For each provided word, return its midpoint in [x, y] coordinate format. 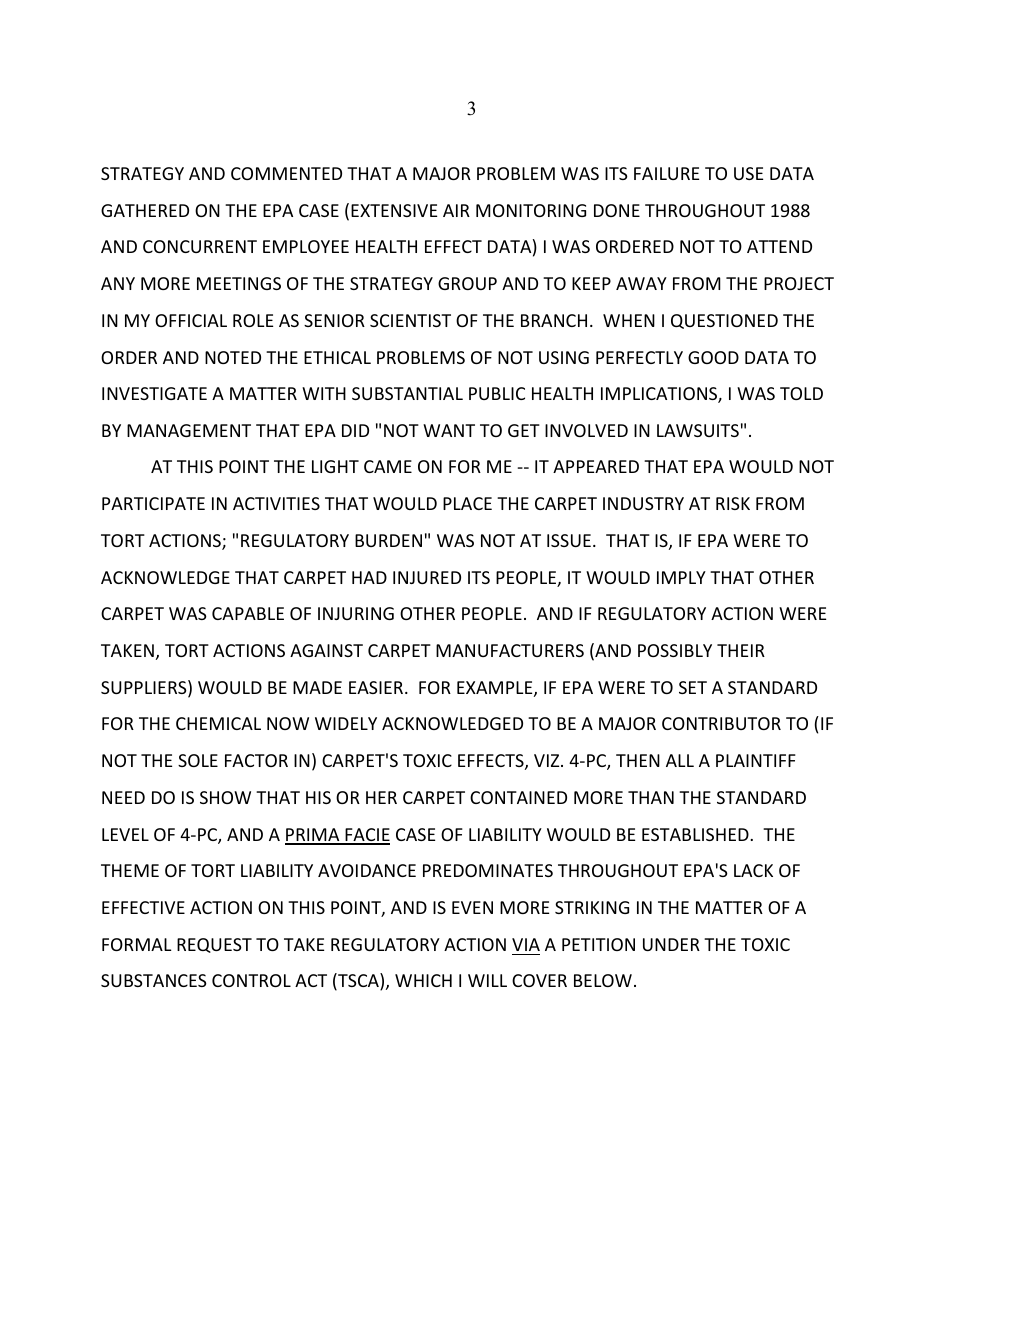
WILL [487, 980]
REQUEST [214, 945]
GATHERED [145, 210]
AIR [456, 210]
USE [748, 173]
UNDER [671, 944]
